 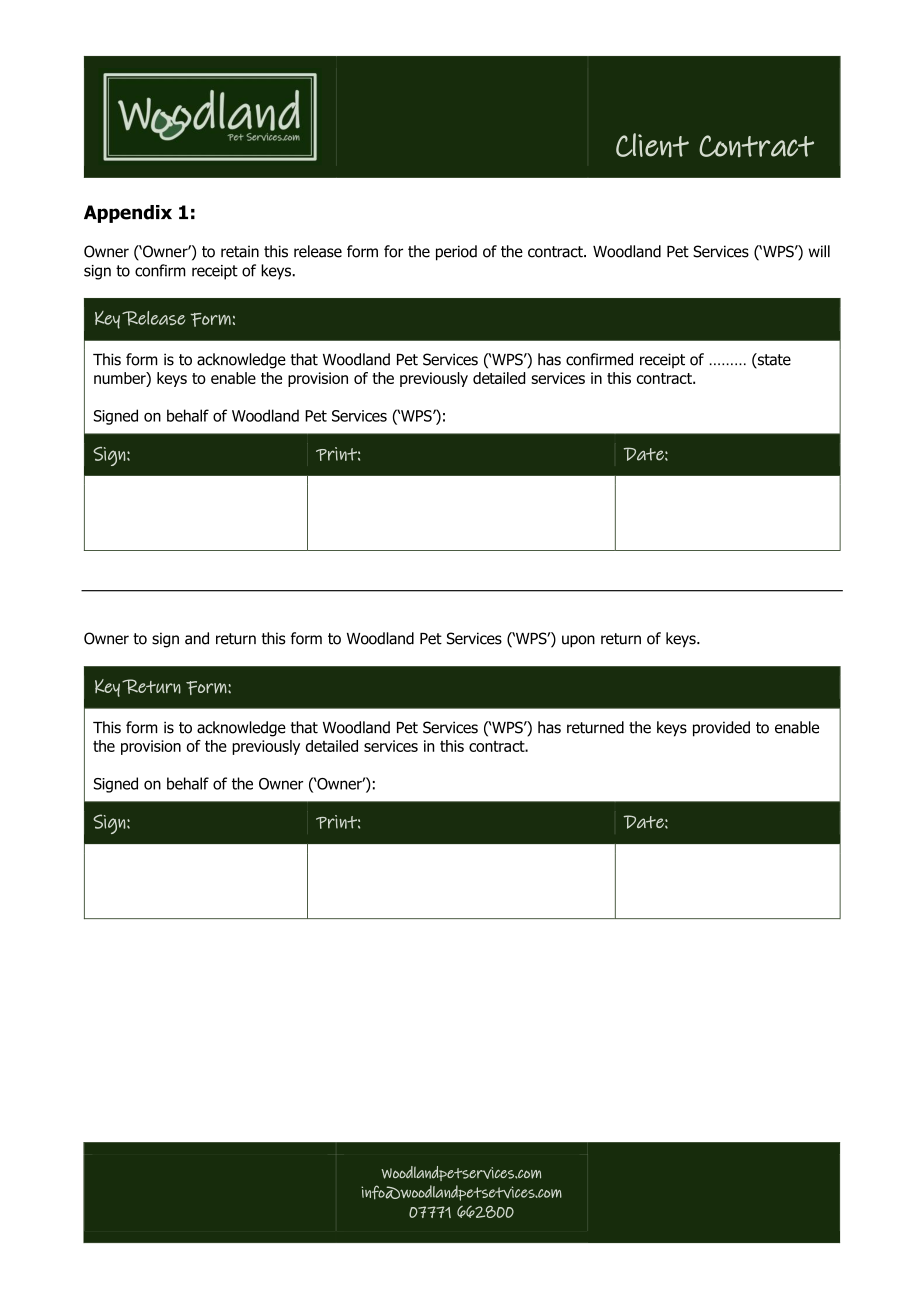 What do you see at coordinates (652, 145) in the page?
I see `Client` at bounding box center [652, 145].
